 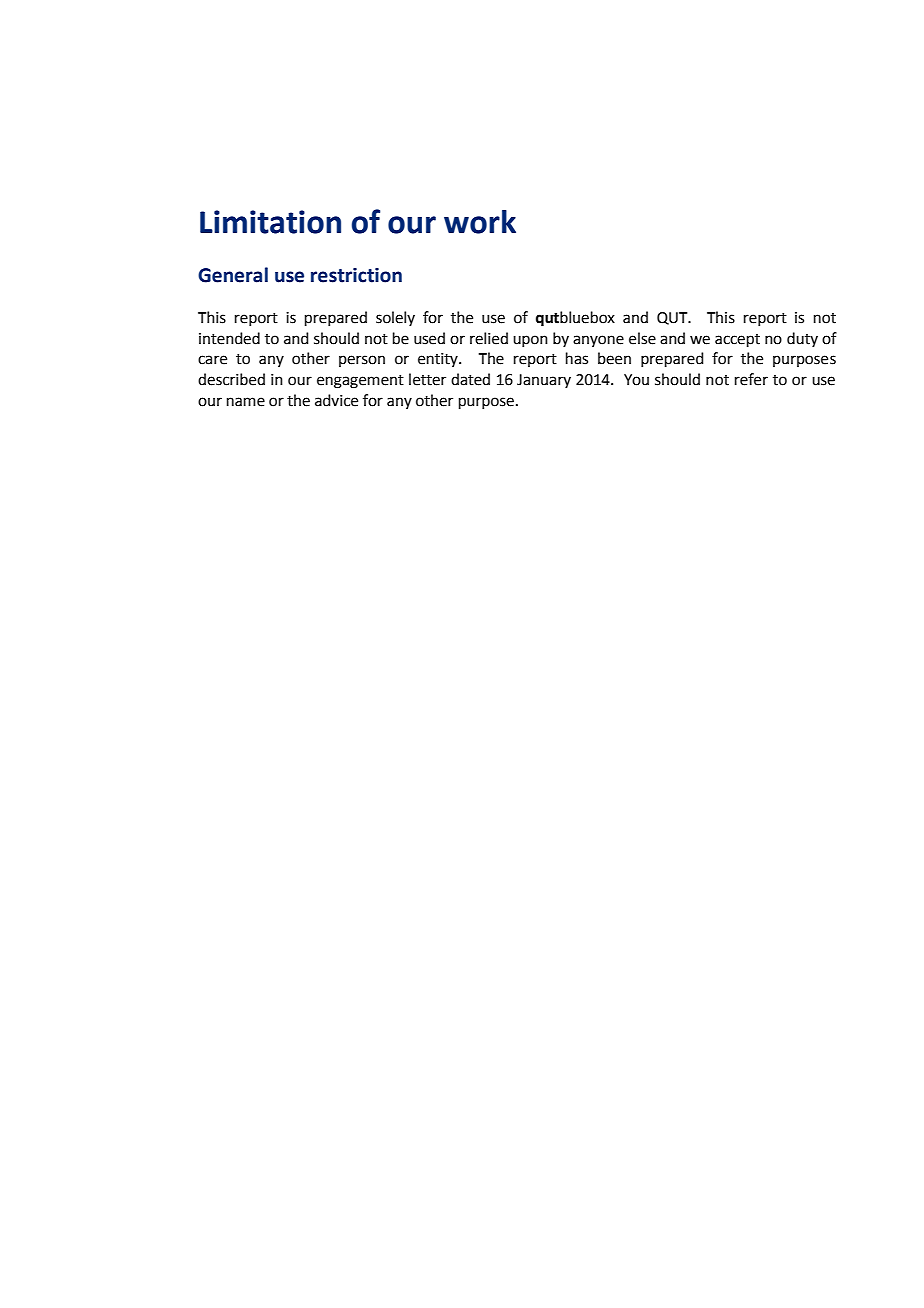 I want to click on solely, so click(x=395, y=318).
